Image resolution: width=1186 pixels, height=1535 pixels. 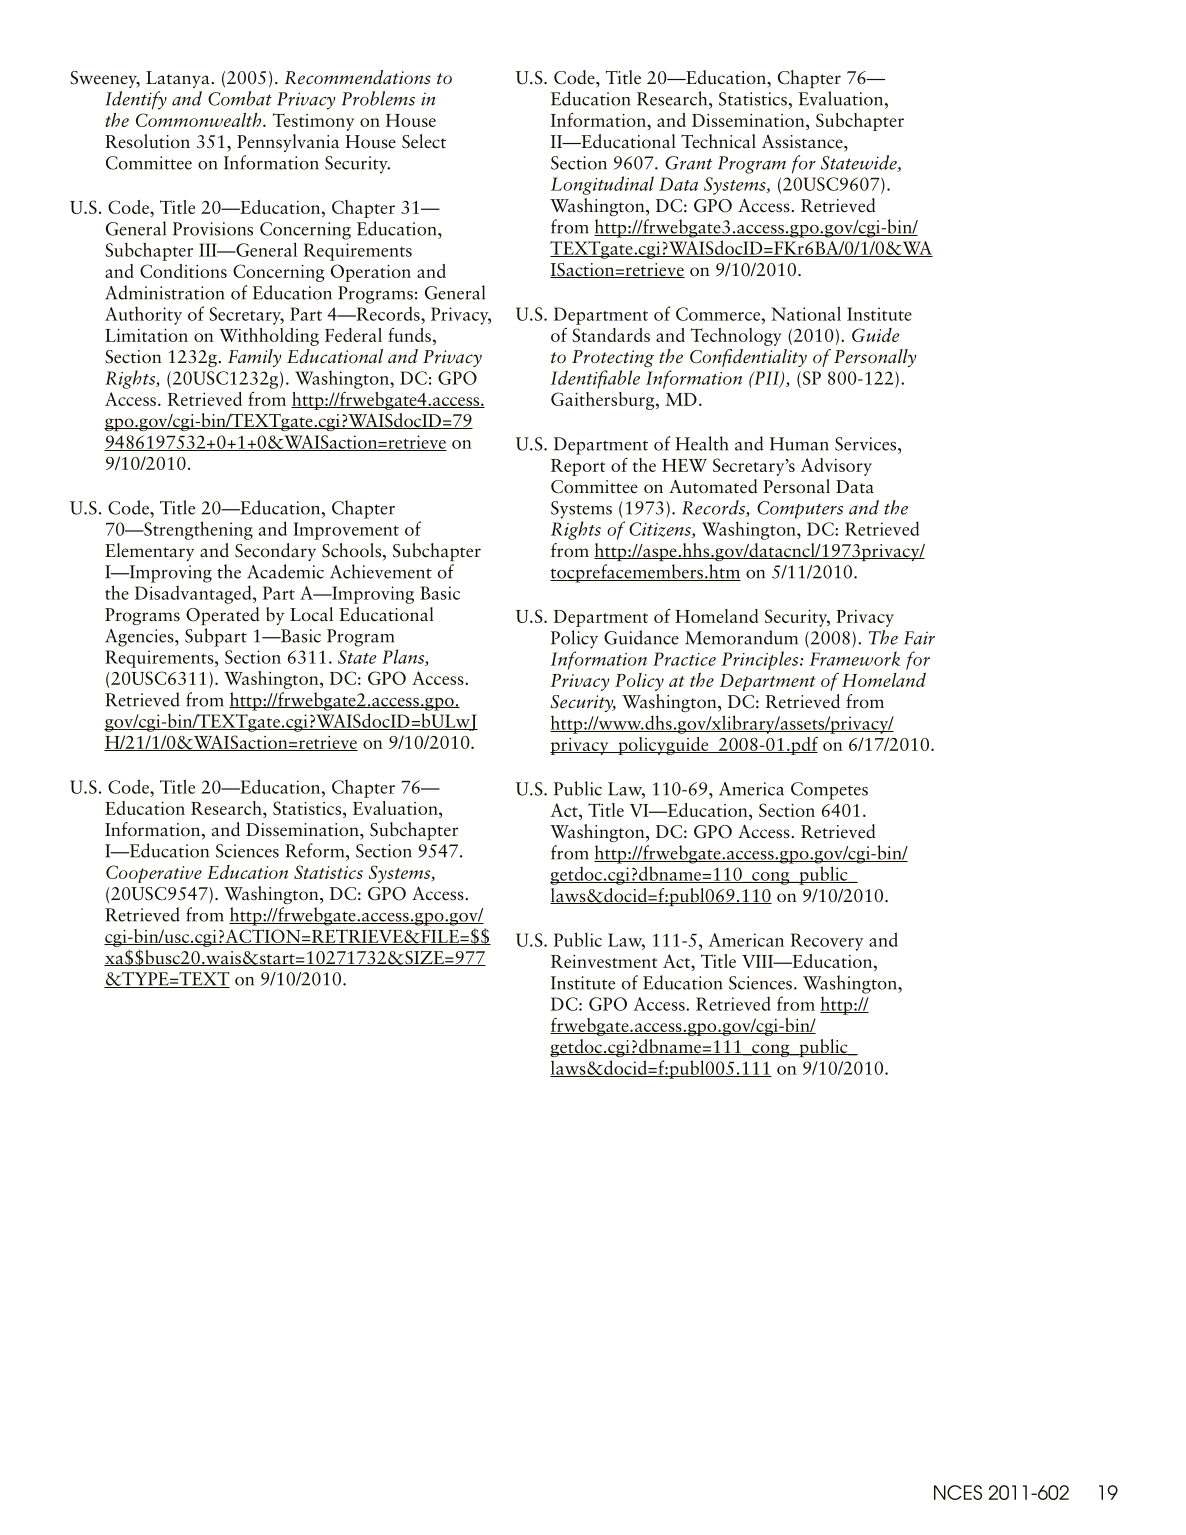 I want to click on Reinvestment, so click(x=604, y=961).
